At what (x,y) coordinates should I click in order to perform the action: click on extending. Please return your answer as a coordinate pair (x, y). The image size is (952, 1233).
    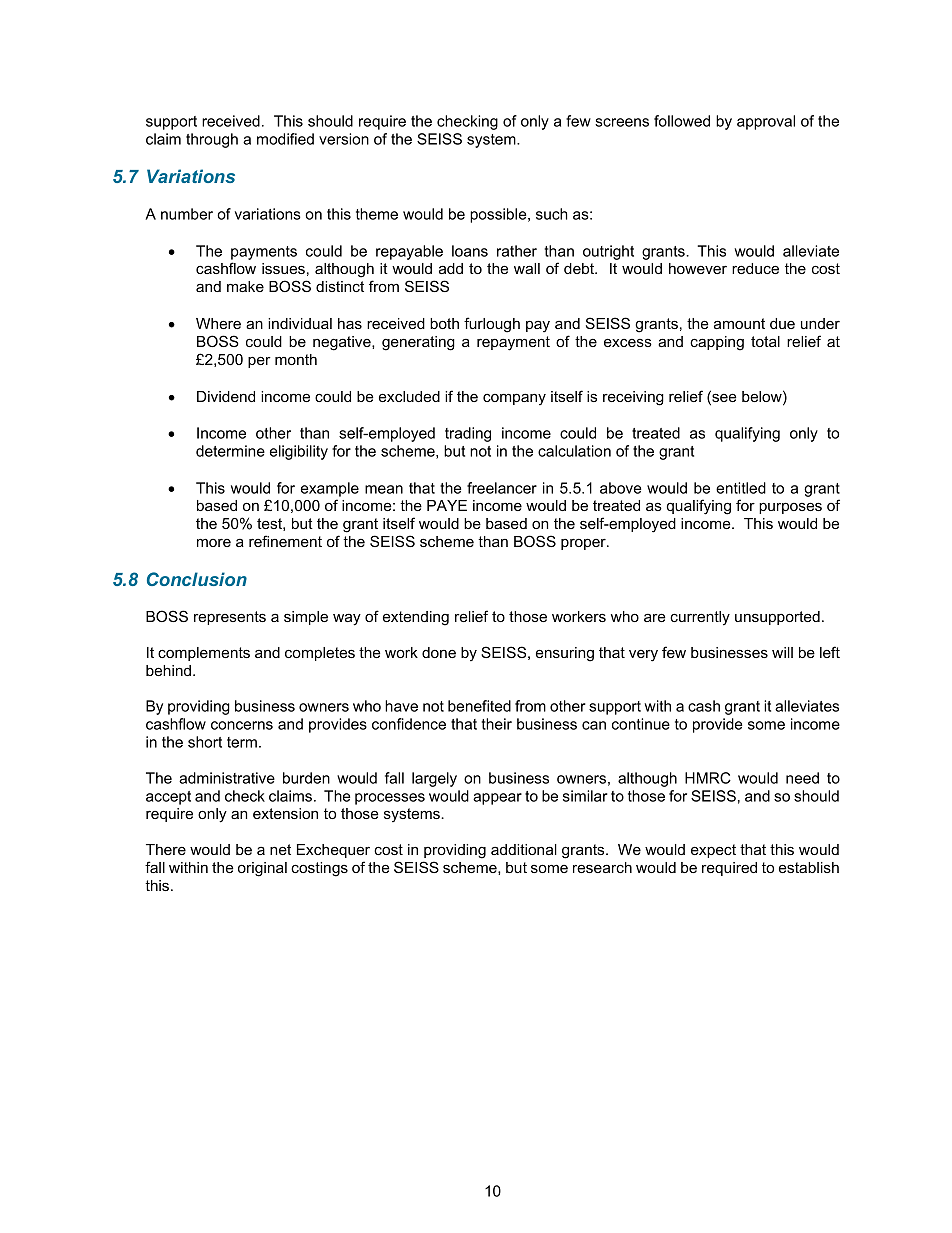
    Looking at the image, I should click on (416, 618).
